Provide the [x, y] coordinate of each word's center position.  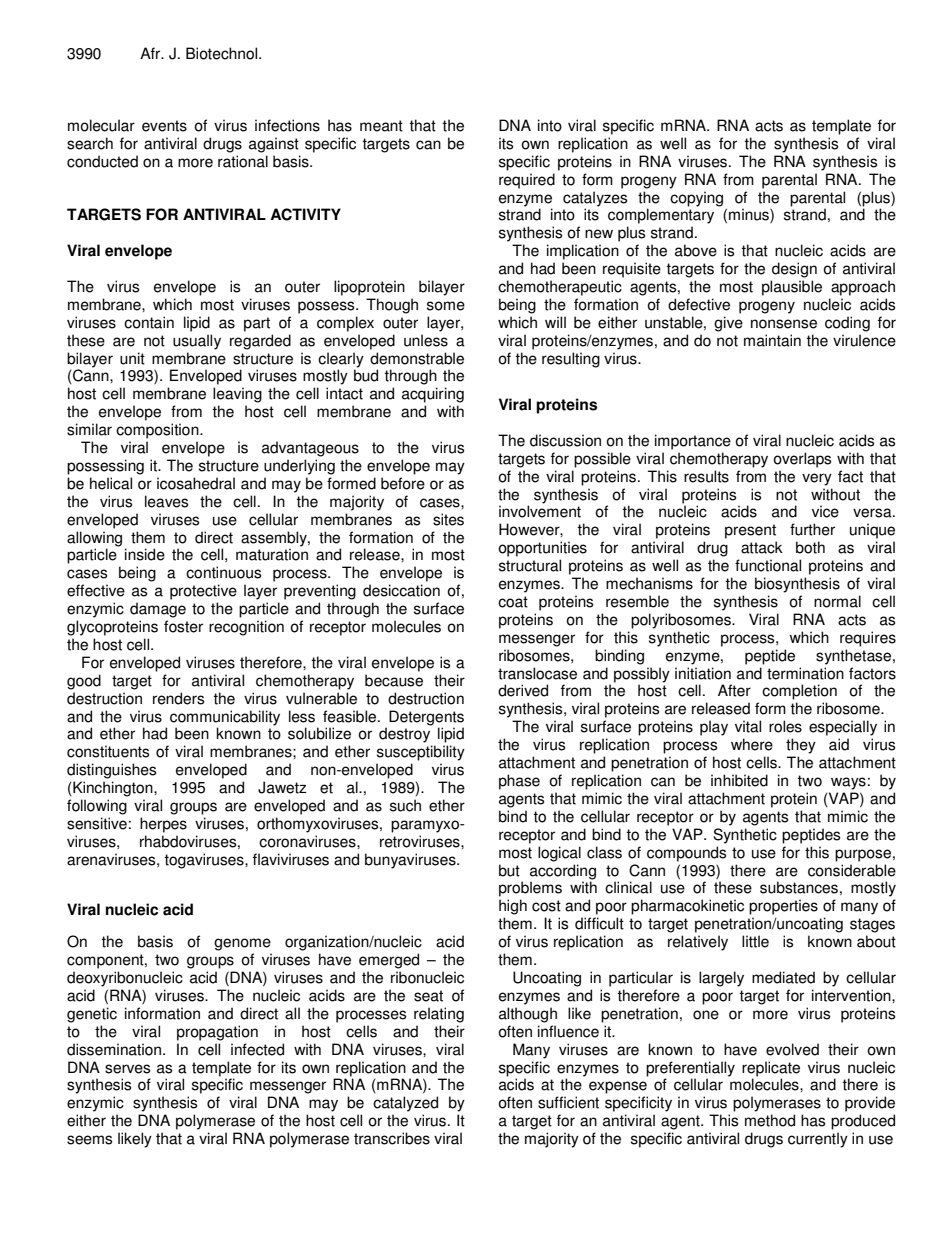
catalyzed [405, 1104]
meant [381, 126]
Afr [151, 53]
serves [127, 1069]
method [770, 1120]
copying [696, 199]
